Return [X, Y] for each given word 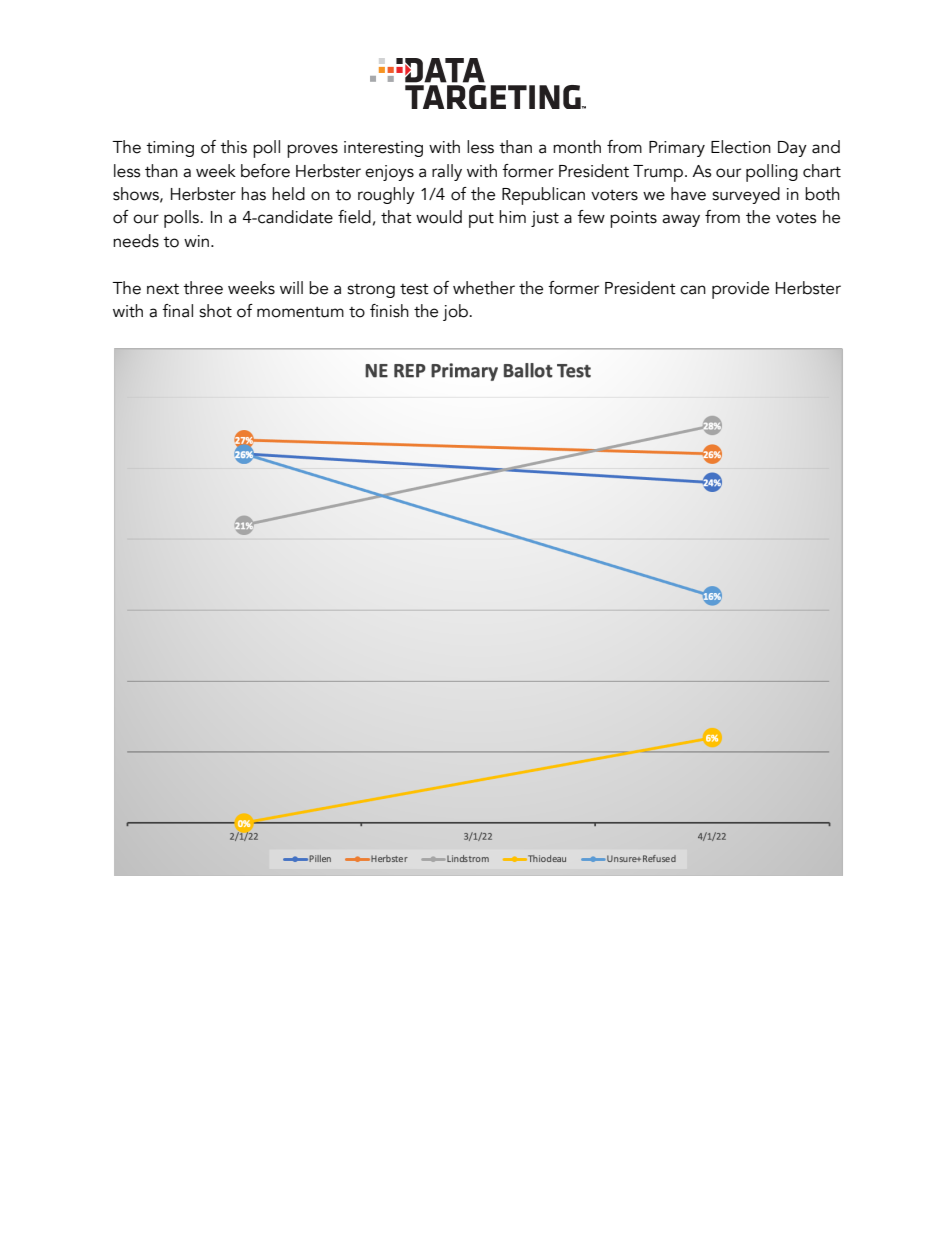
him [512, 216]
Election [741, 147]
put [481, 220]
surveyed [746, 195]
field [354, 217]
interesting [383, 149]
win [196, 241]
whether [484, 288]
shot [215, 311]
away [681, 220]
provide [740, 290]
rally [447, 172]
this [233, 147]
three [203, 288]
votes [796, 218]
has [253, 194]
